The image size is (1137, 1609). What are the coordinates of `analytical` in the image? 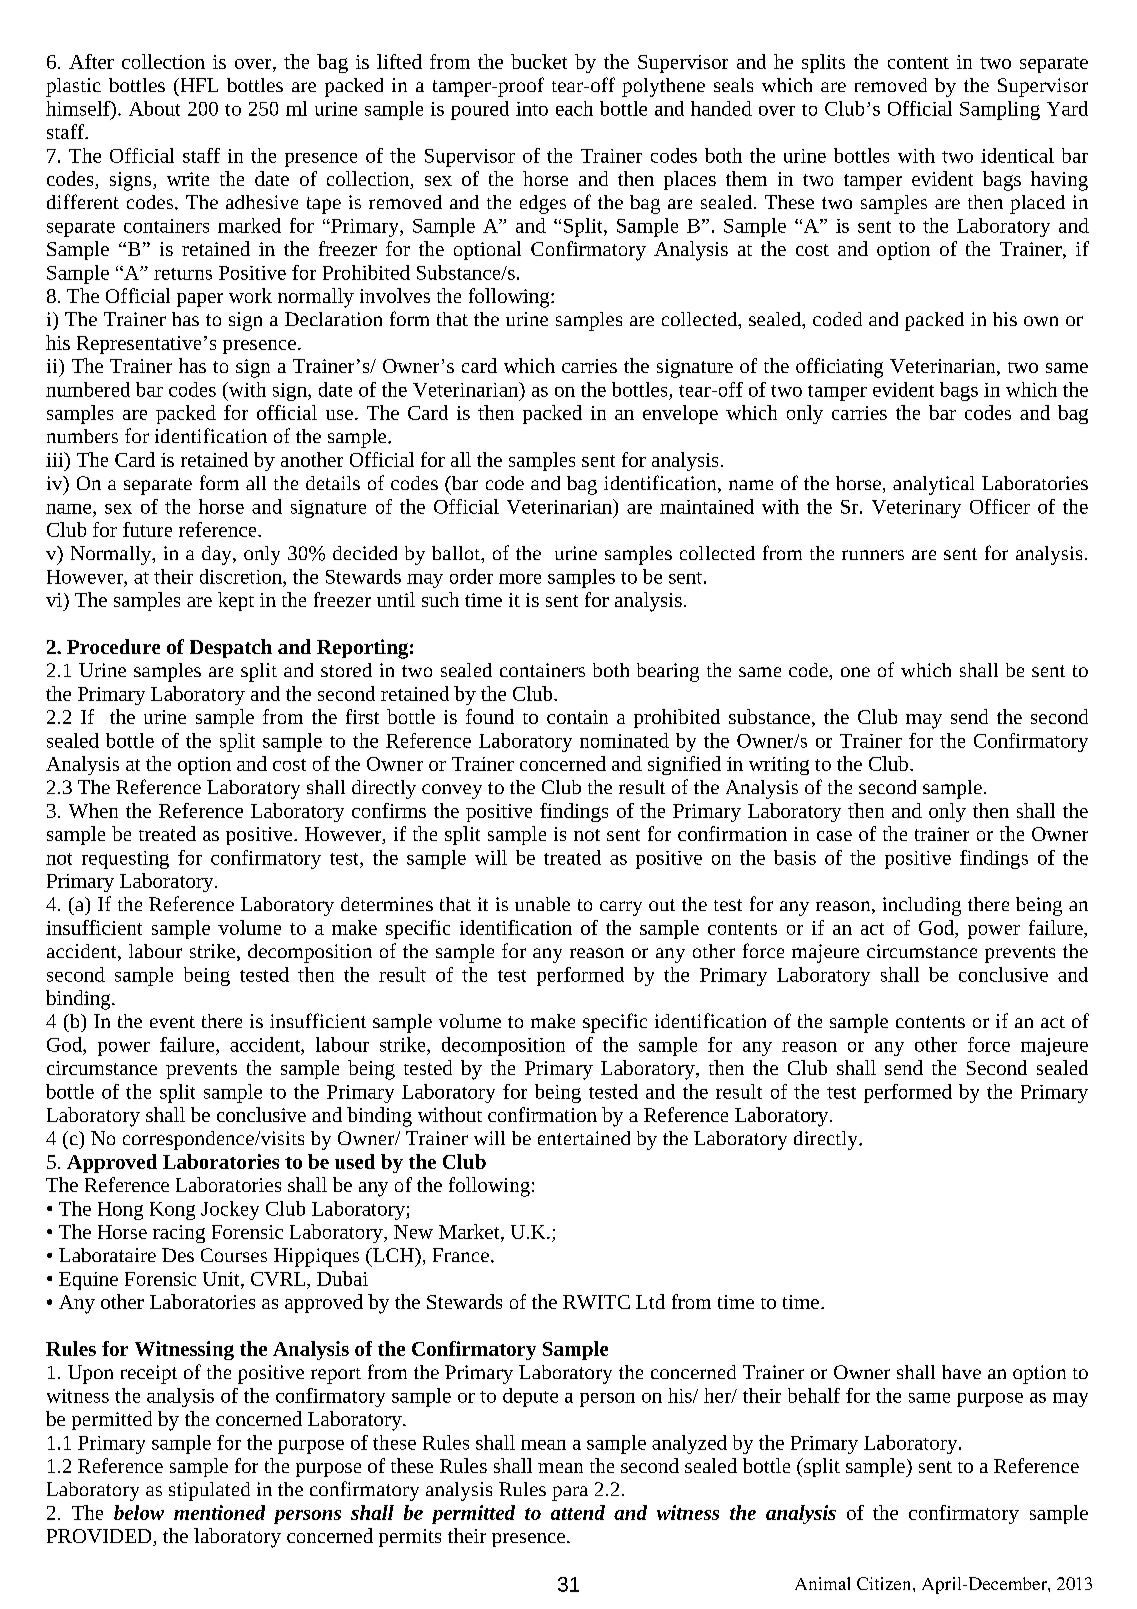 It's located at (933, 485).
